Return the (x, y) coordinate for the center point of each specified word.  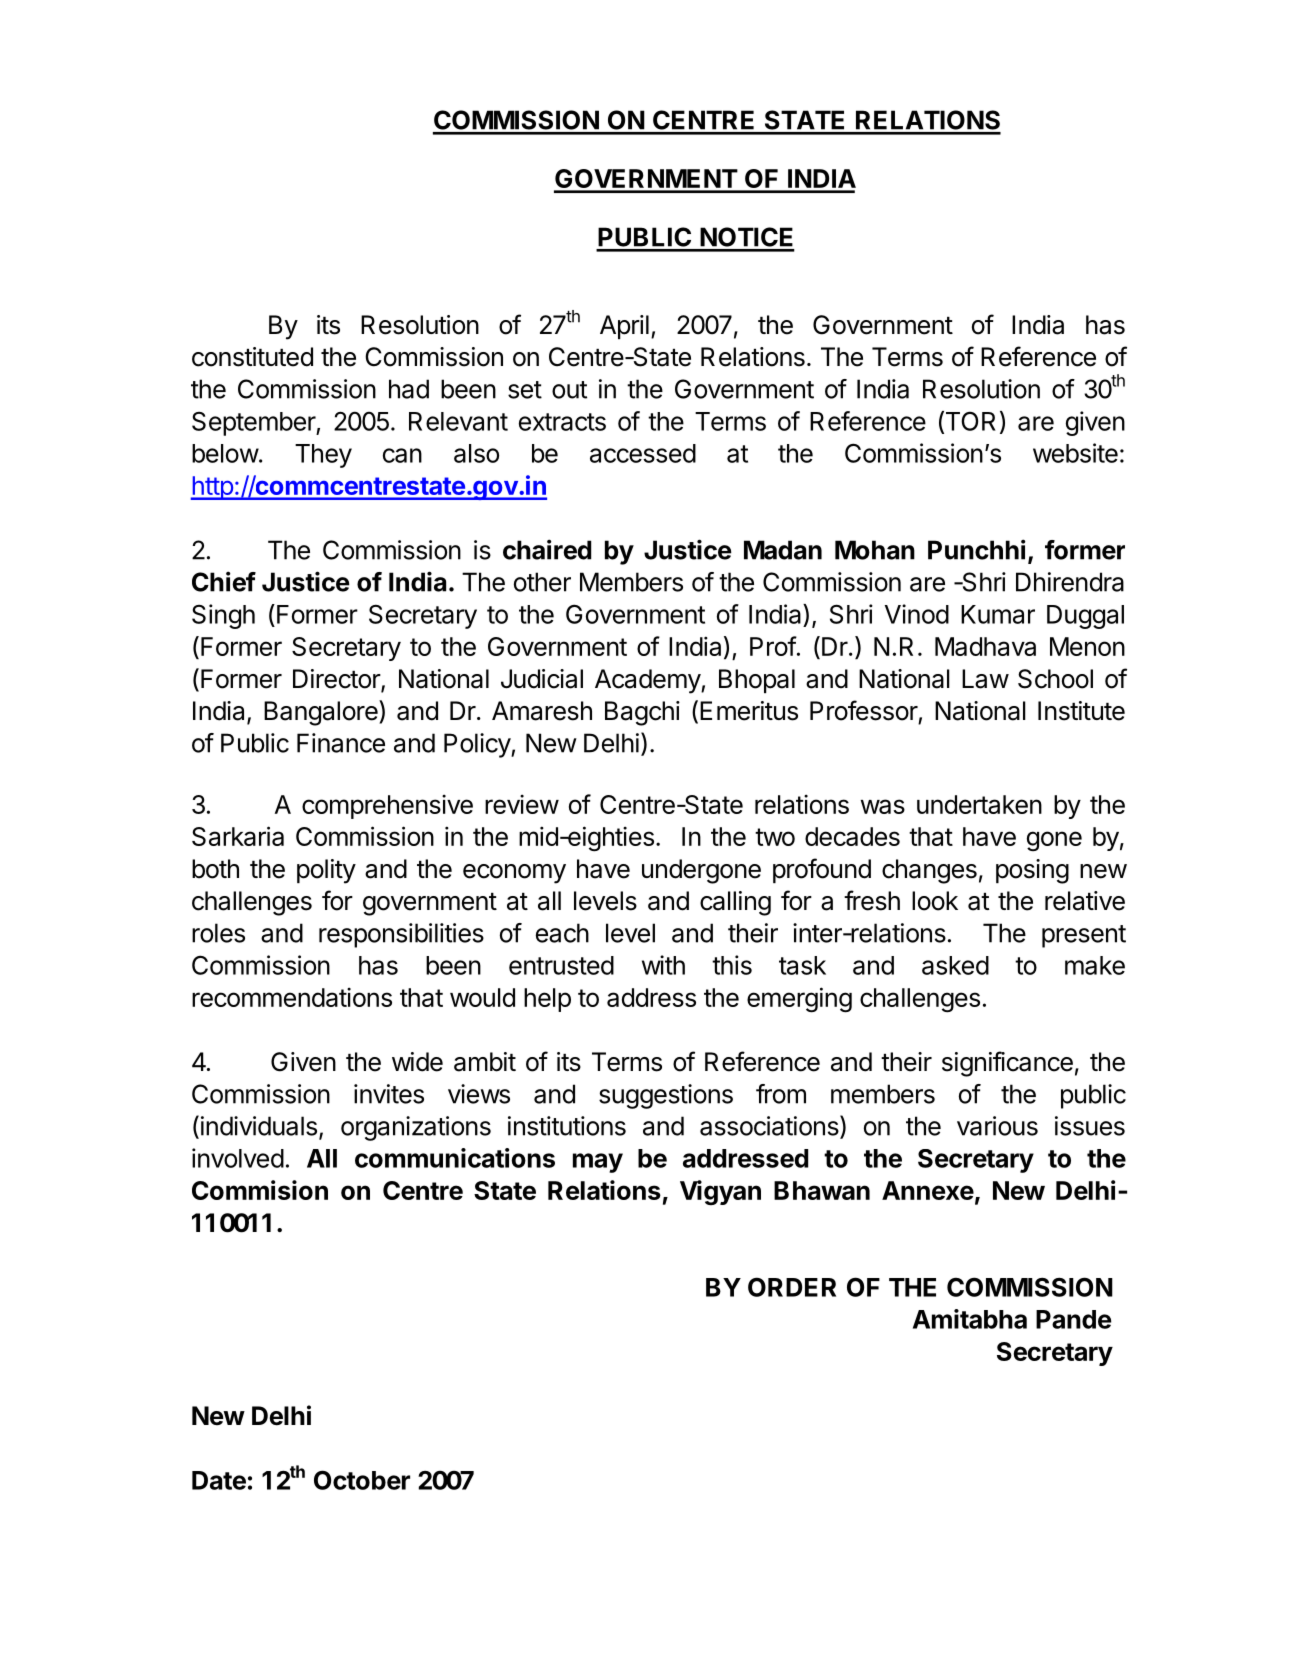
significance (1007, 1064)
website (1075, 453)
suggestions (666, 1096)
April (624, 327)
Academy (648, 681)
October (362, 1480)
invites (389, 1094)
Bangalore (322, 713)
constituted (252, 357)
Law (985, 679)
